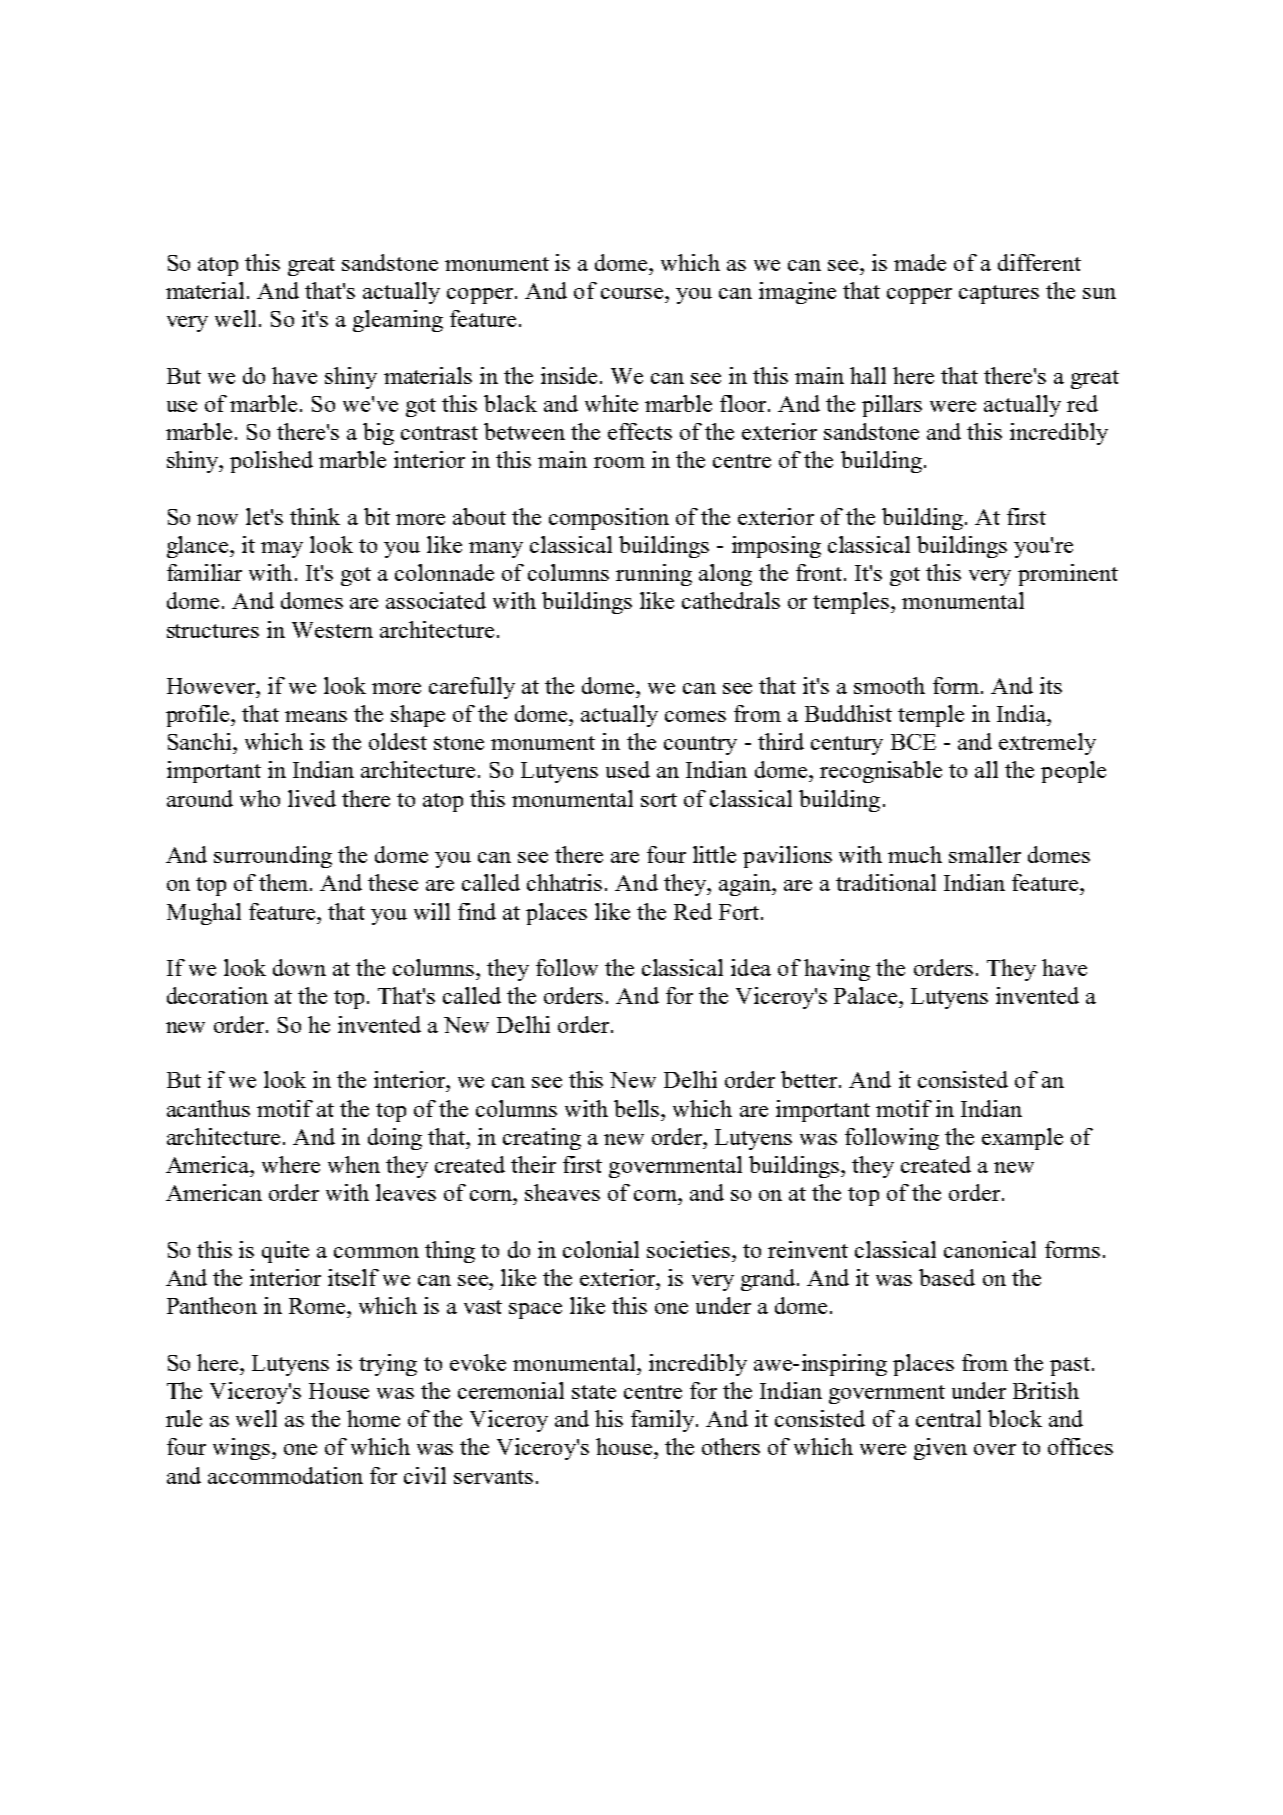 The image size is (1283, 1815). What do you see at coordinates (1022, 1139) in the page?
I see `example` at bounding box center [1022, 1139].
